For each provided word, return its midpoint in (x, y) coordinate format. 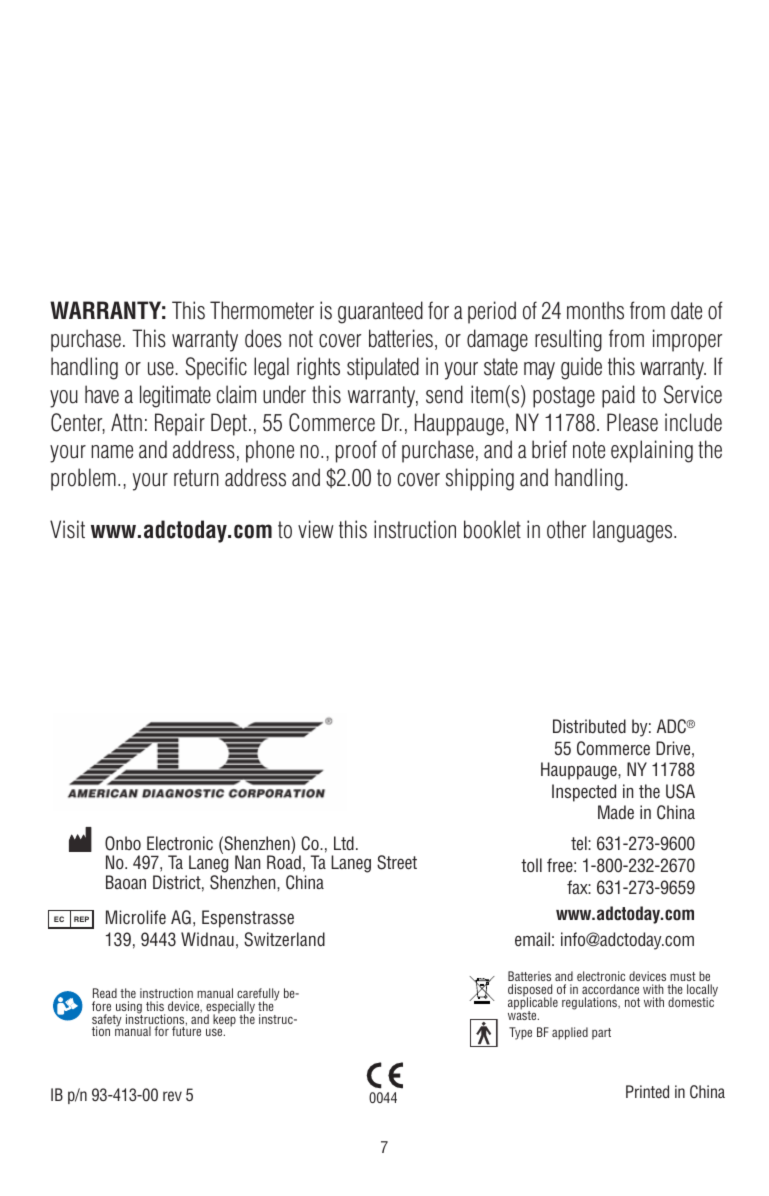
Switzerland (284, 939)
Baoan (126, 882)
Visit (67, 529)
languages (634, 531)
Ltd (344, 843)
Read (105, 993)
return (196, 478)
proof (356, 451)
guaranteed (380, 312)
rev (172, 1096)
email (532, 939)
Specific (216, 368)
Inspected (584, 793)
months (595, 310)
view (315, 529)
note (589, 450)
